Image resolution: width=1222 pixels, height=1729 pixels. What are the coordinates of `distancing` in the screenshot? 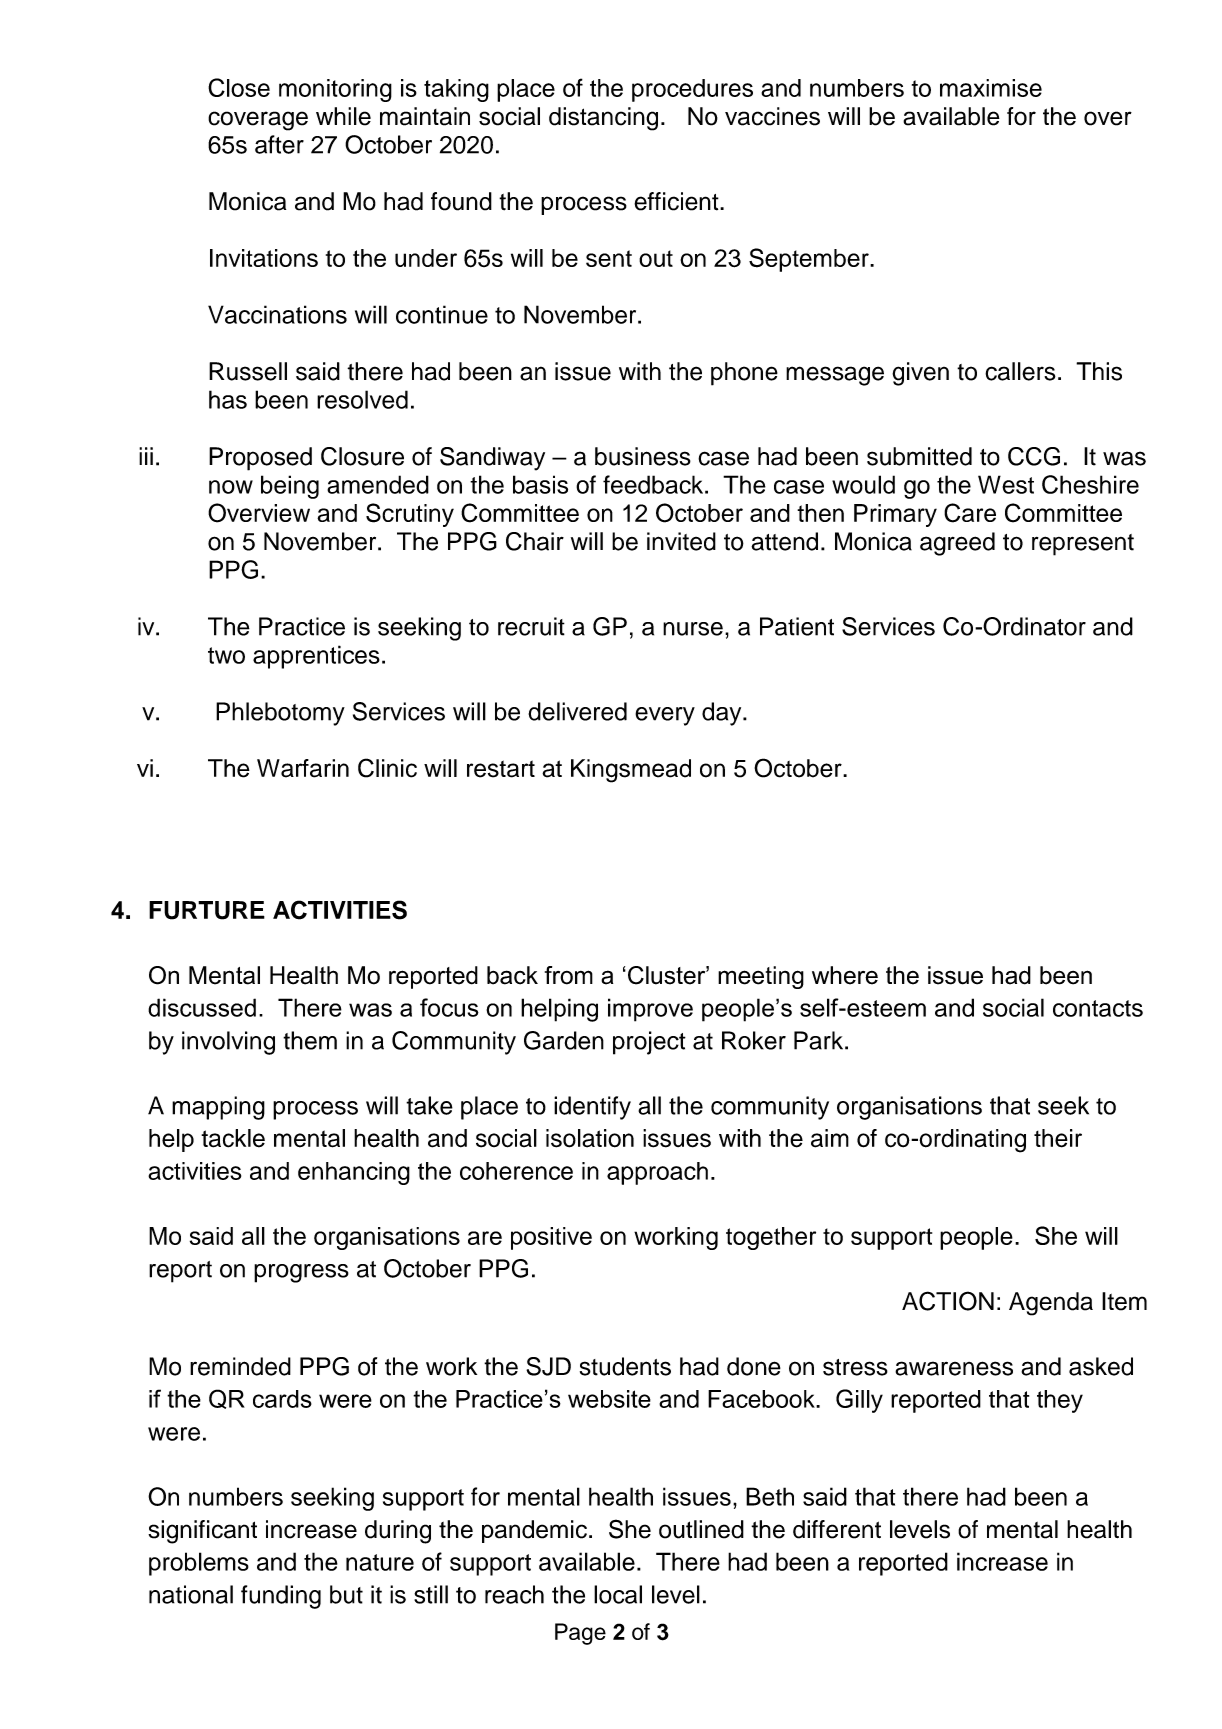 It's located at (603, 119).
